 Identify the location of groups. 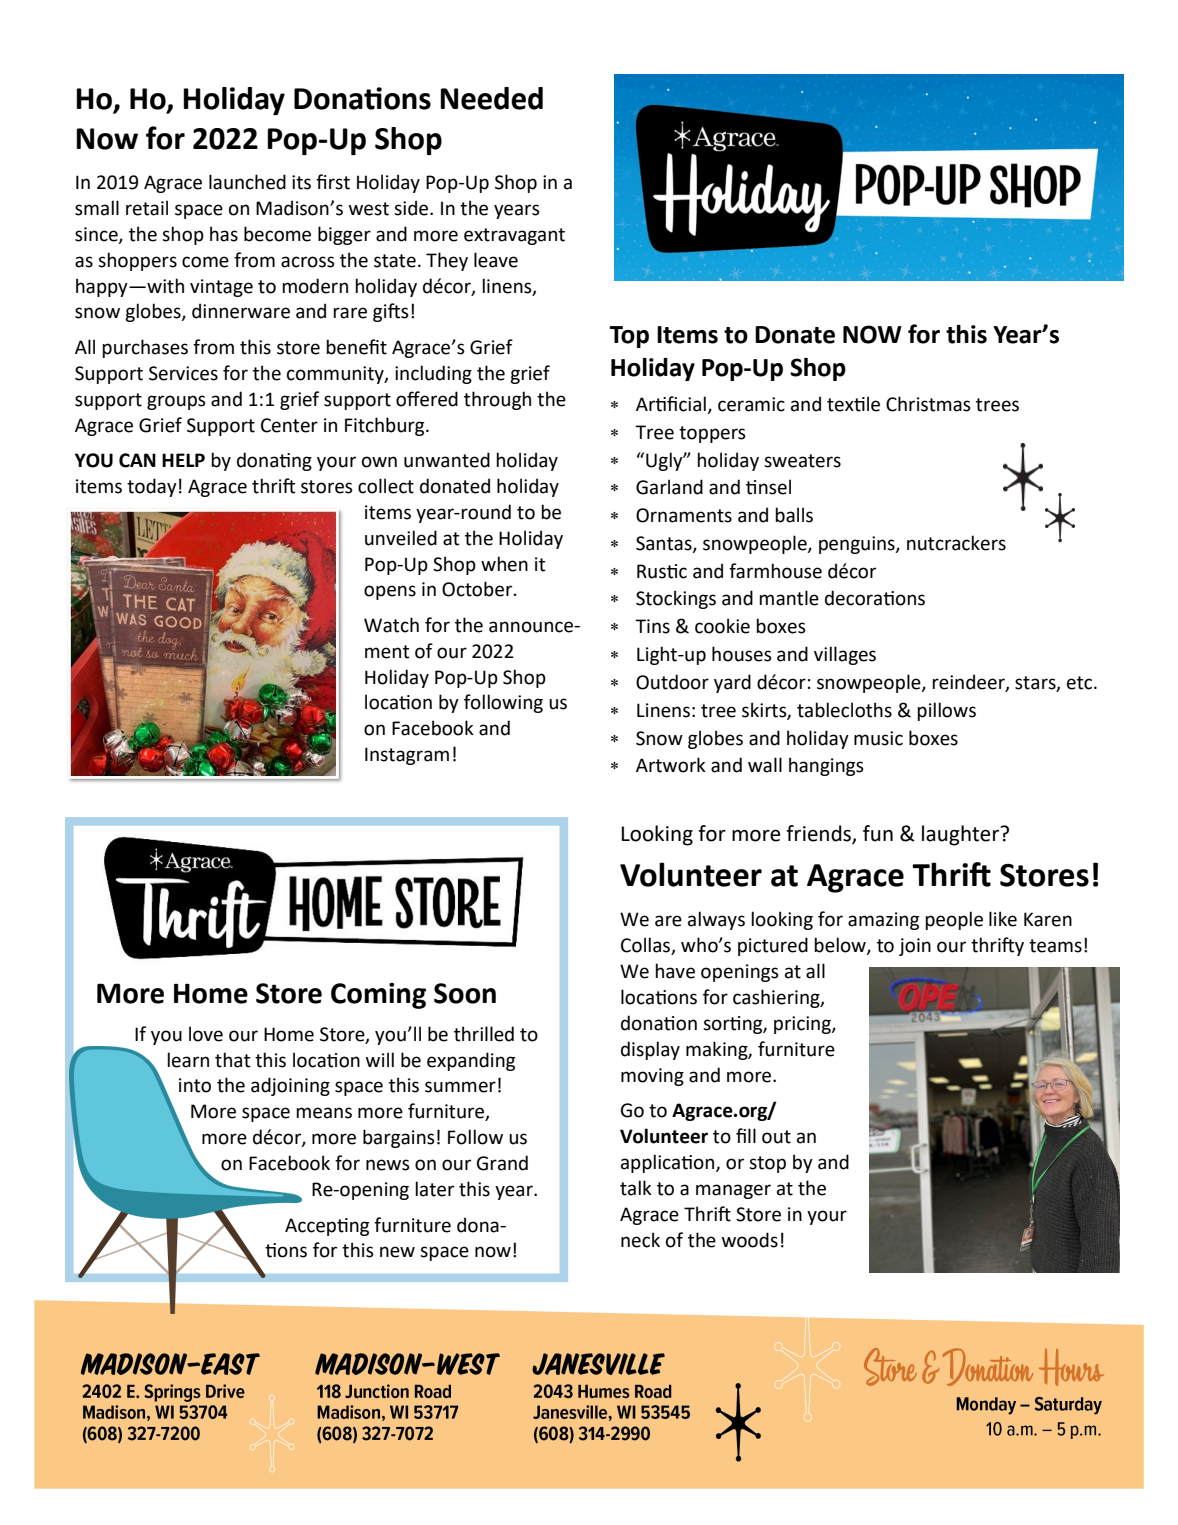
(176, 402).
